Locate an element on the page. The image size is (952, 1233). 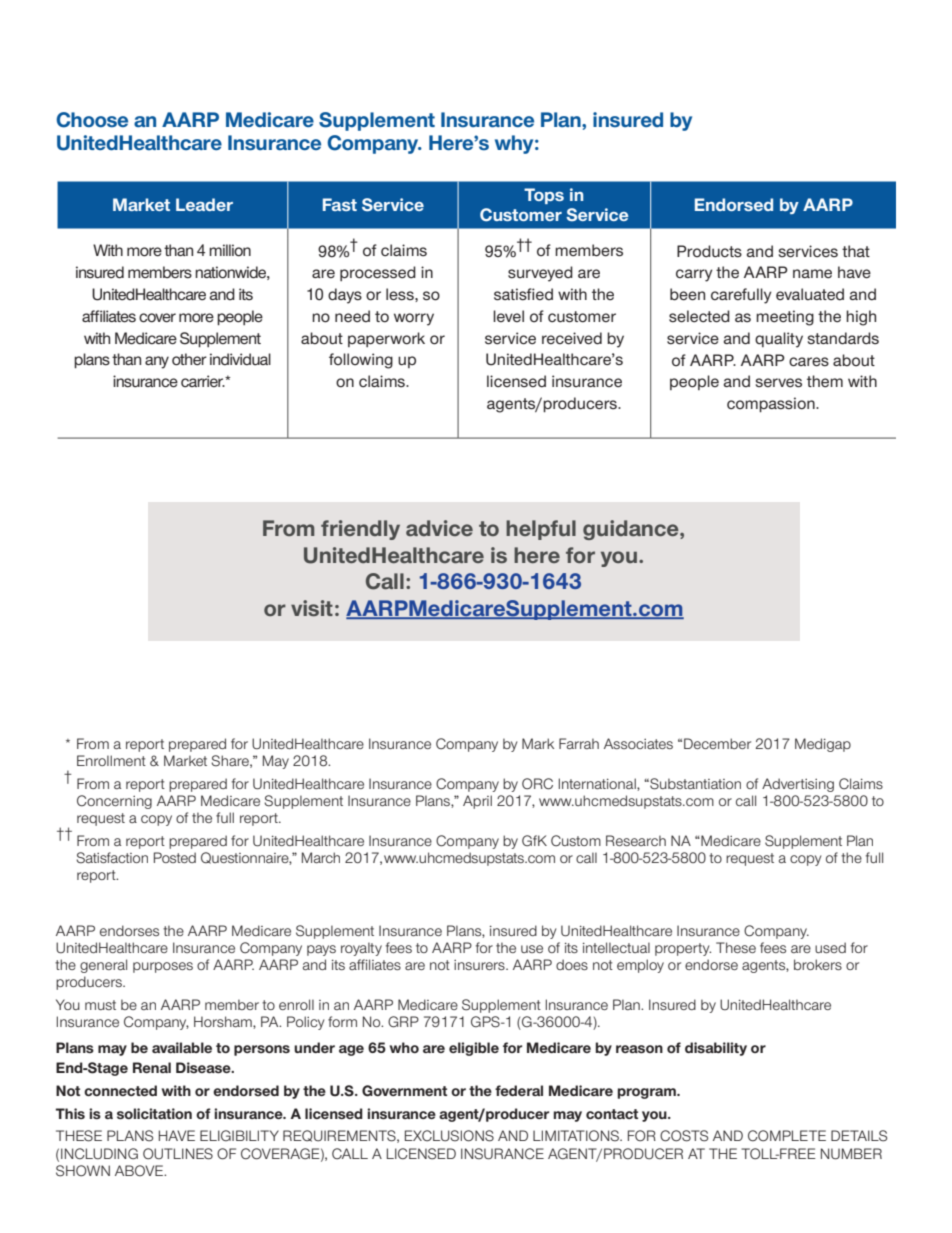
EXCLUSIONS is located at coordinates (449, 1136).
